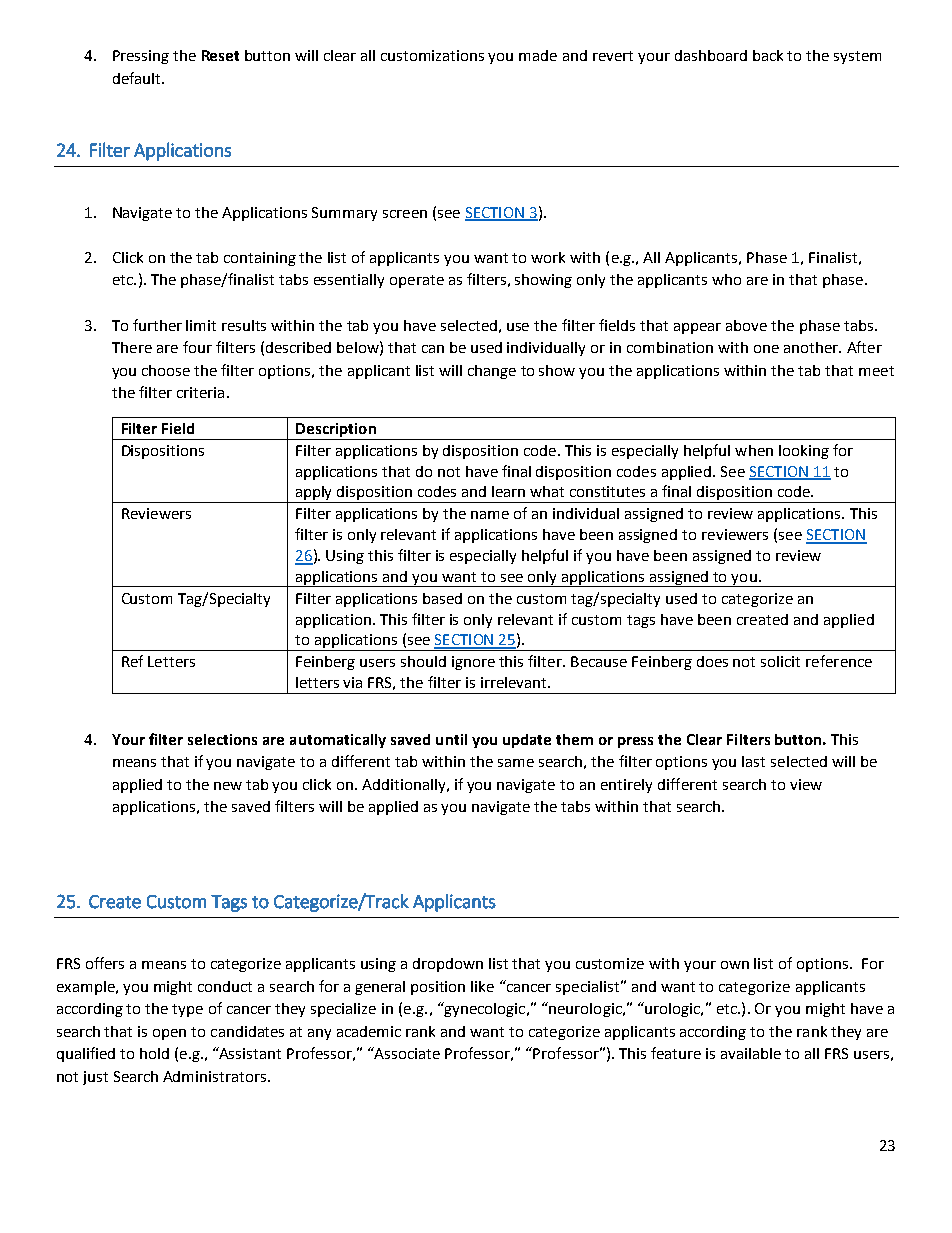 This screenshot has height=1233, width=952. I want to click on last, so click(753, 761).
